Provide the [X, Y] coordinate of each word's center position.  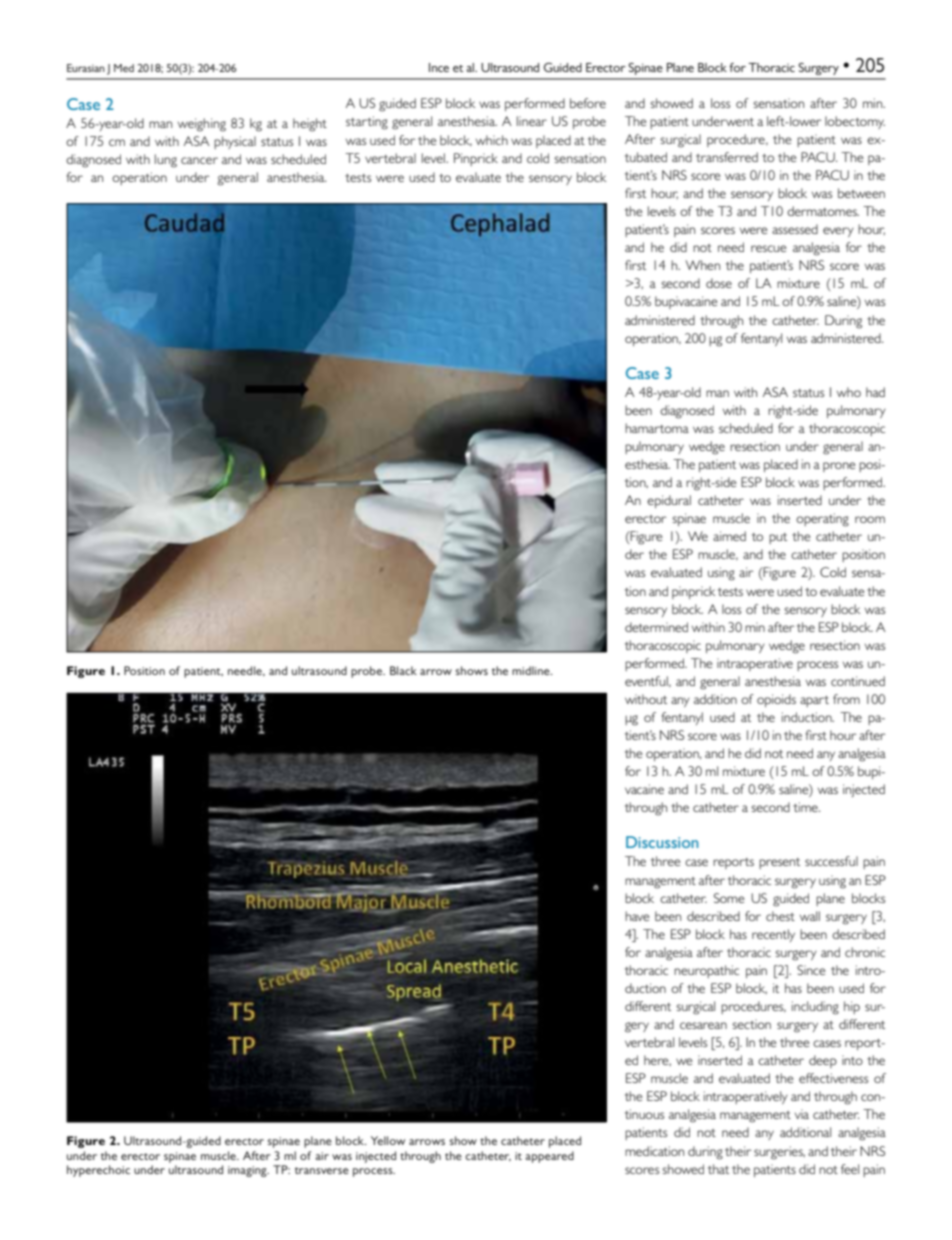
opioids [776, 700]
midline [532, 670]
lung [166, 161]
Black [403, 670]
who [849, 392]
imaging [248, 1171]
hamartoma [657, 428]
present [779, 863]
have [637, 916]
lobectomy [855, 122]
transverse [322, 1170]
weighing [202, 125]
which [492, 140]
